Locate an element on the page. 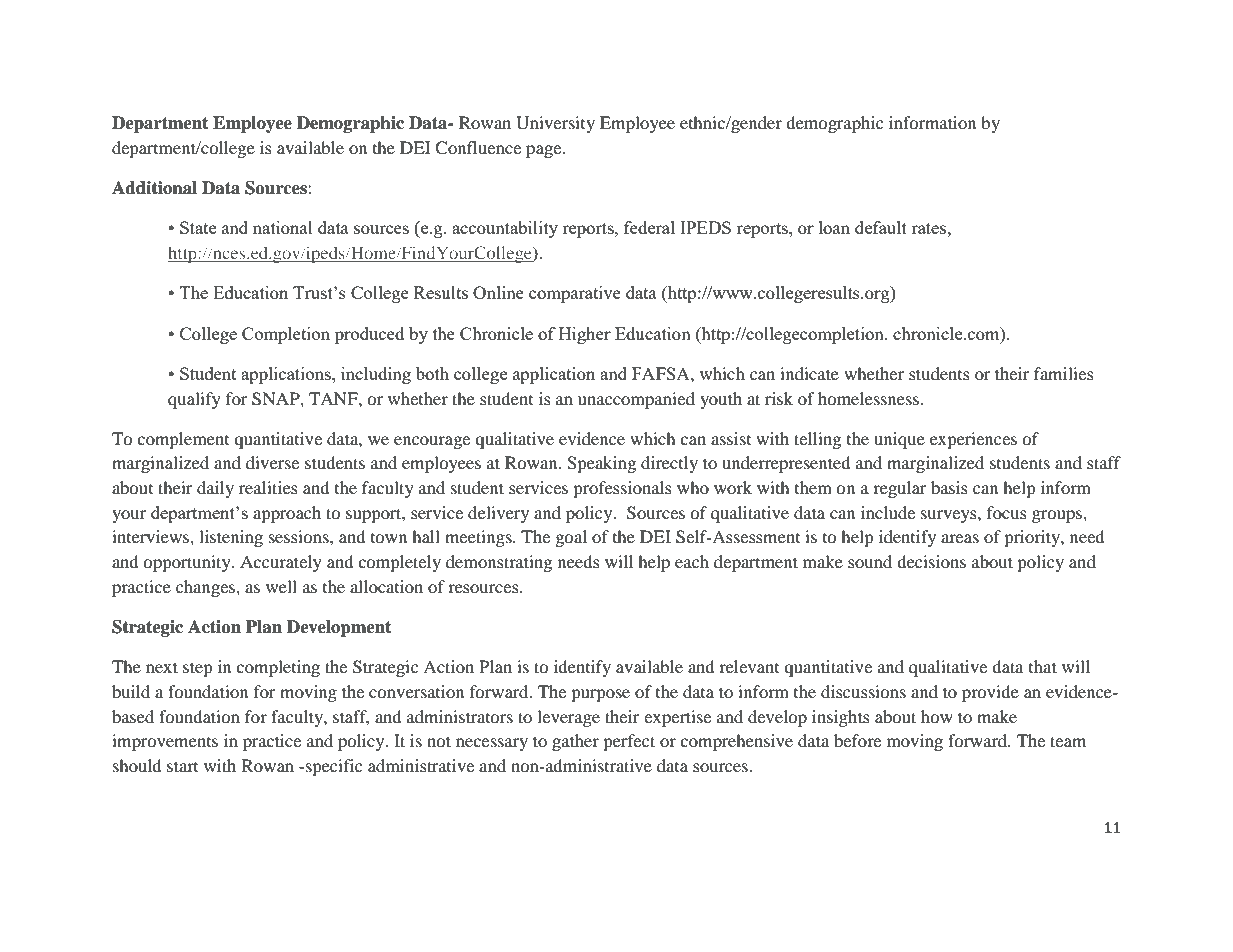 The height and width of the document is (952, 1233). Speaking is located at coordinates (601, 464).
